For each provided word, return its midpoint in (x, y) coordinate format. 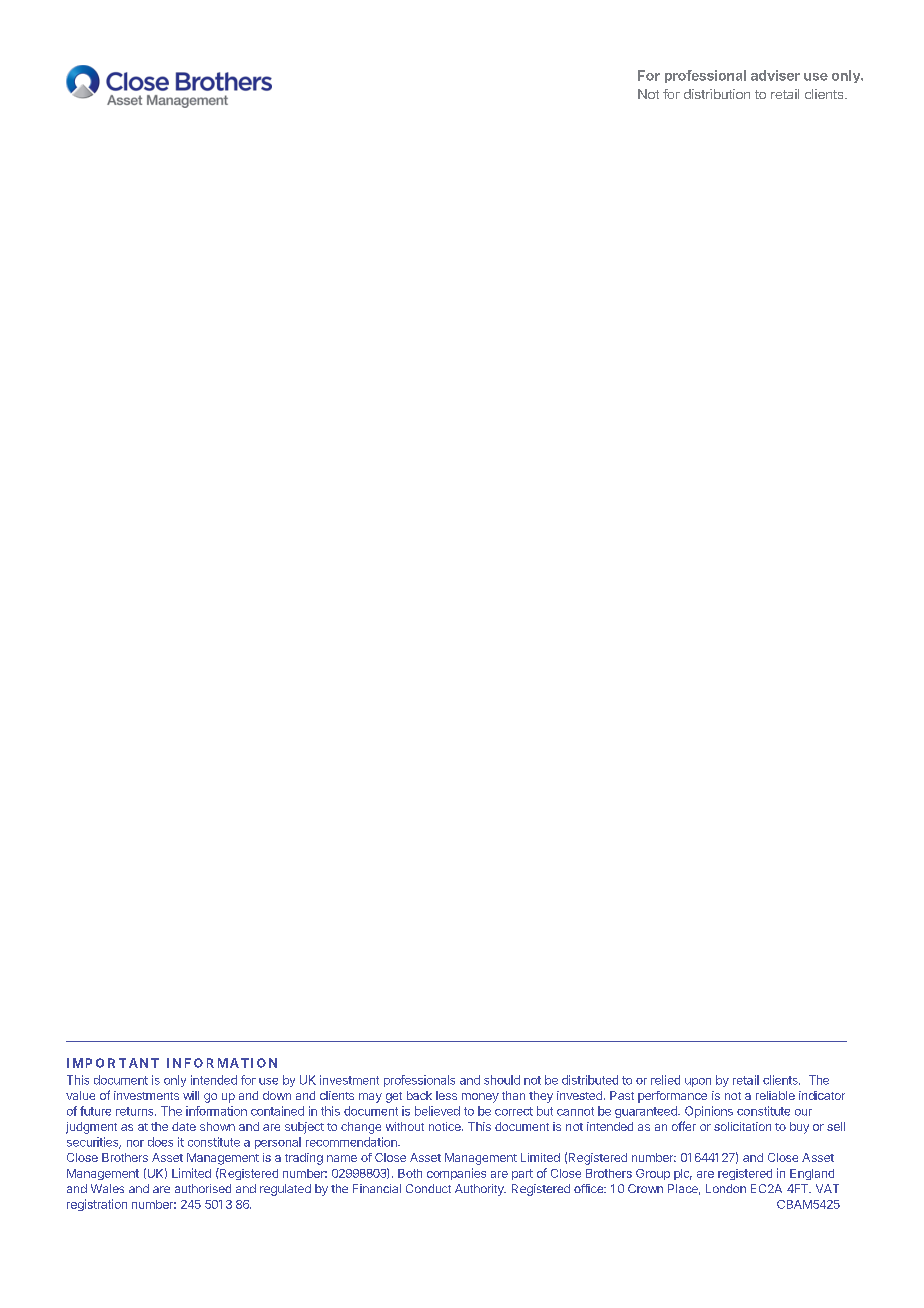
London (726, 1188)
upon (698, 1082)
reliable (775, 1095)
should (502, 1080)
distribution (717, 94)
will (191, 1095)
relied (665, 1080)
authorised (203, 1188)
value (80, 1095)
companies (456, 1174)
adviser (775, 75)
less (446, 1095)
